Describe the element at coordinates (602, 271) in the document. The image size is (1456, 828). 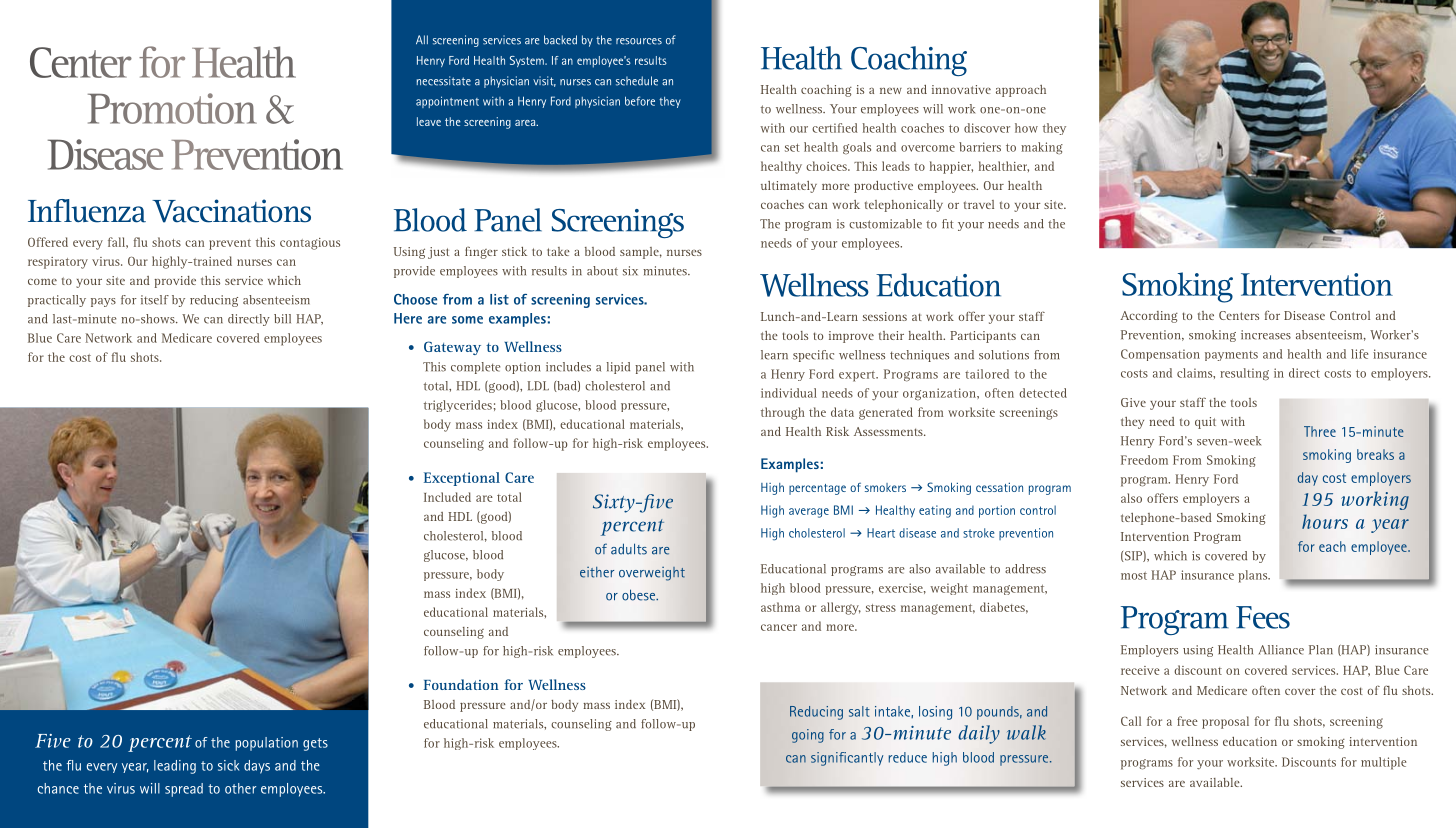
I see `about` at that location.
